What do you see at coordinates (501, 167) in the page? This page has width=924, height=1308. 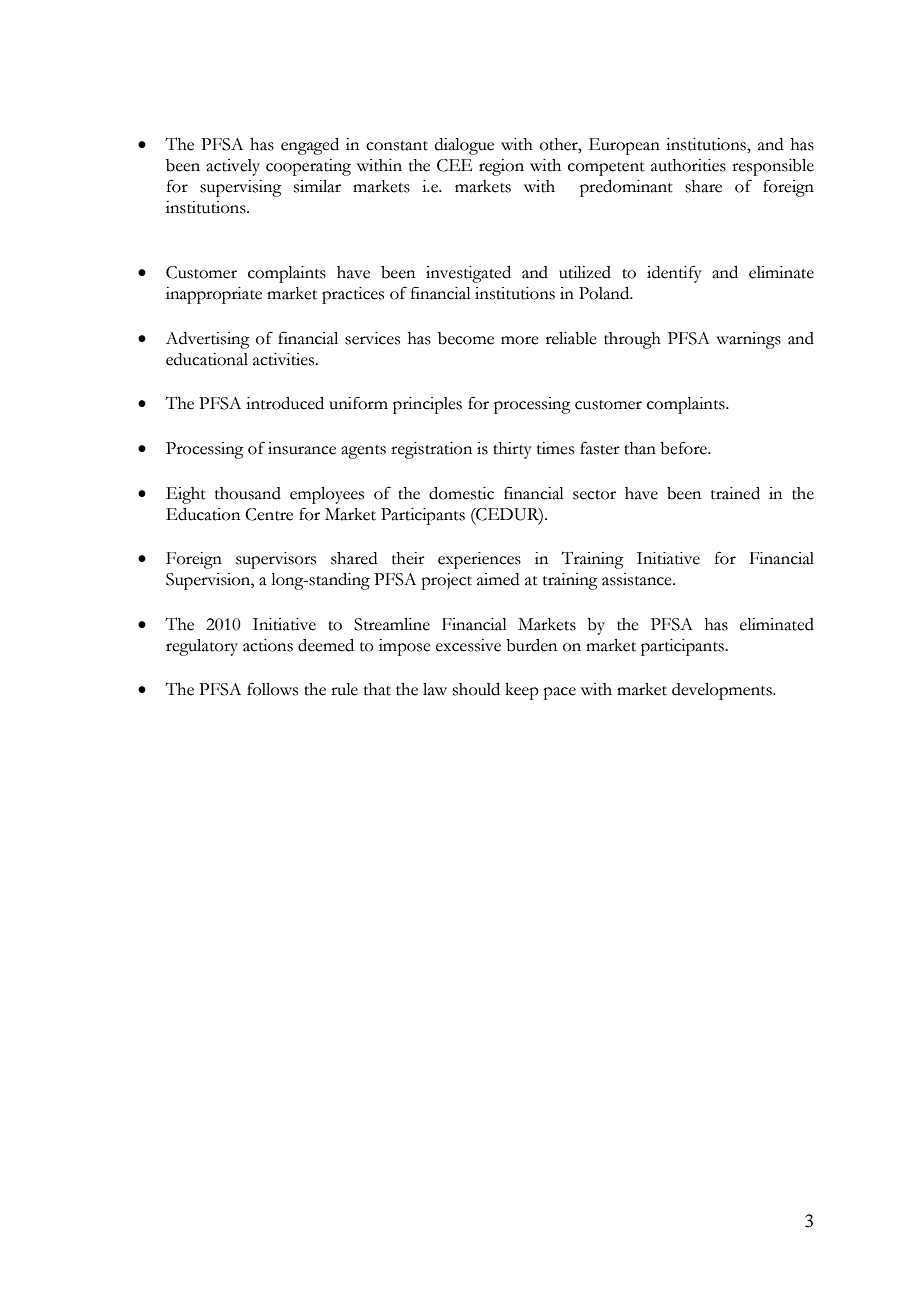 I see `region` at bounding box center [501, 167].
